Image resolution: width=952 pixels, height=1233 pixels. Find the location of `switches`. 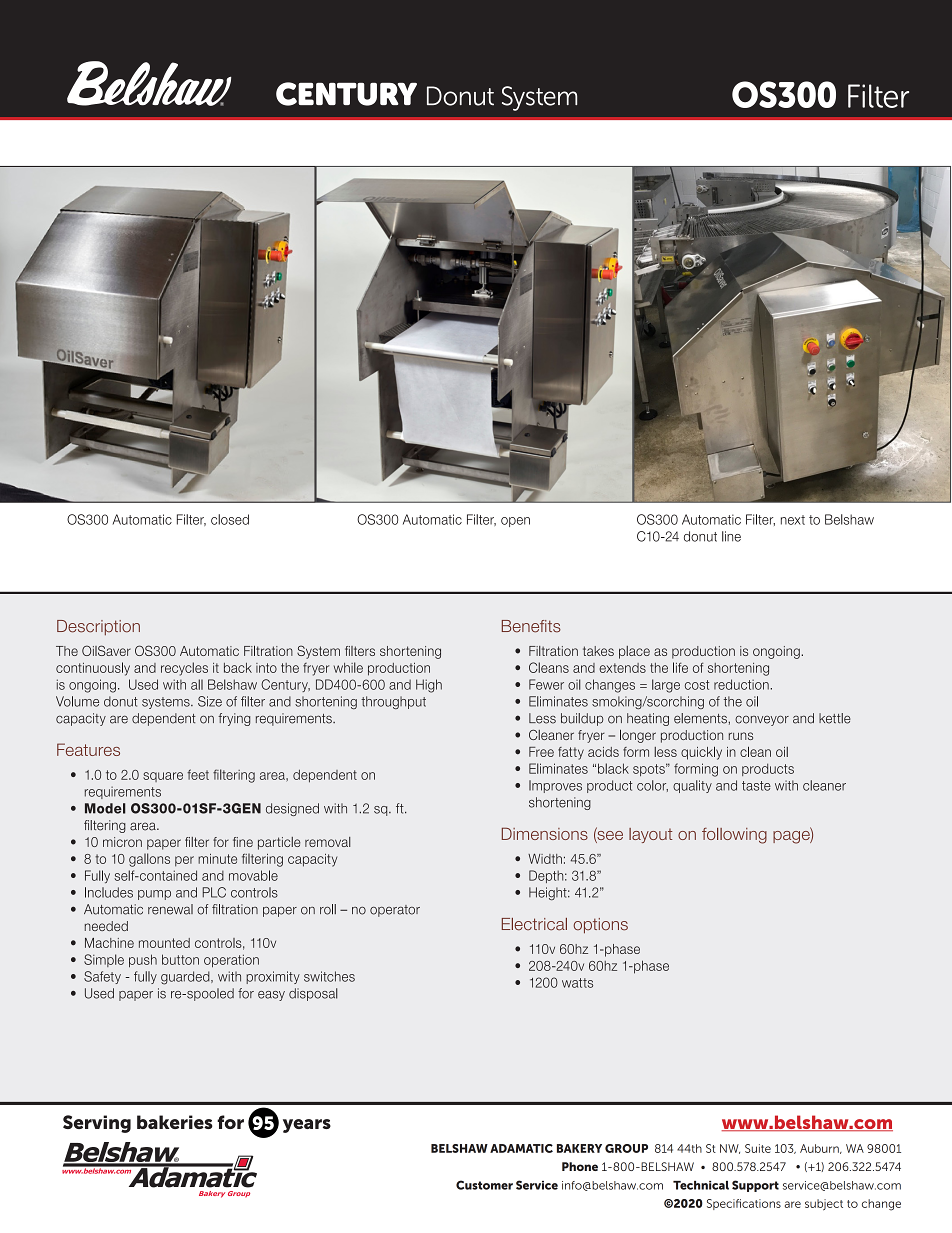

switches is located at coordinates (329, 976).
